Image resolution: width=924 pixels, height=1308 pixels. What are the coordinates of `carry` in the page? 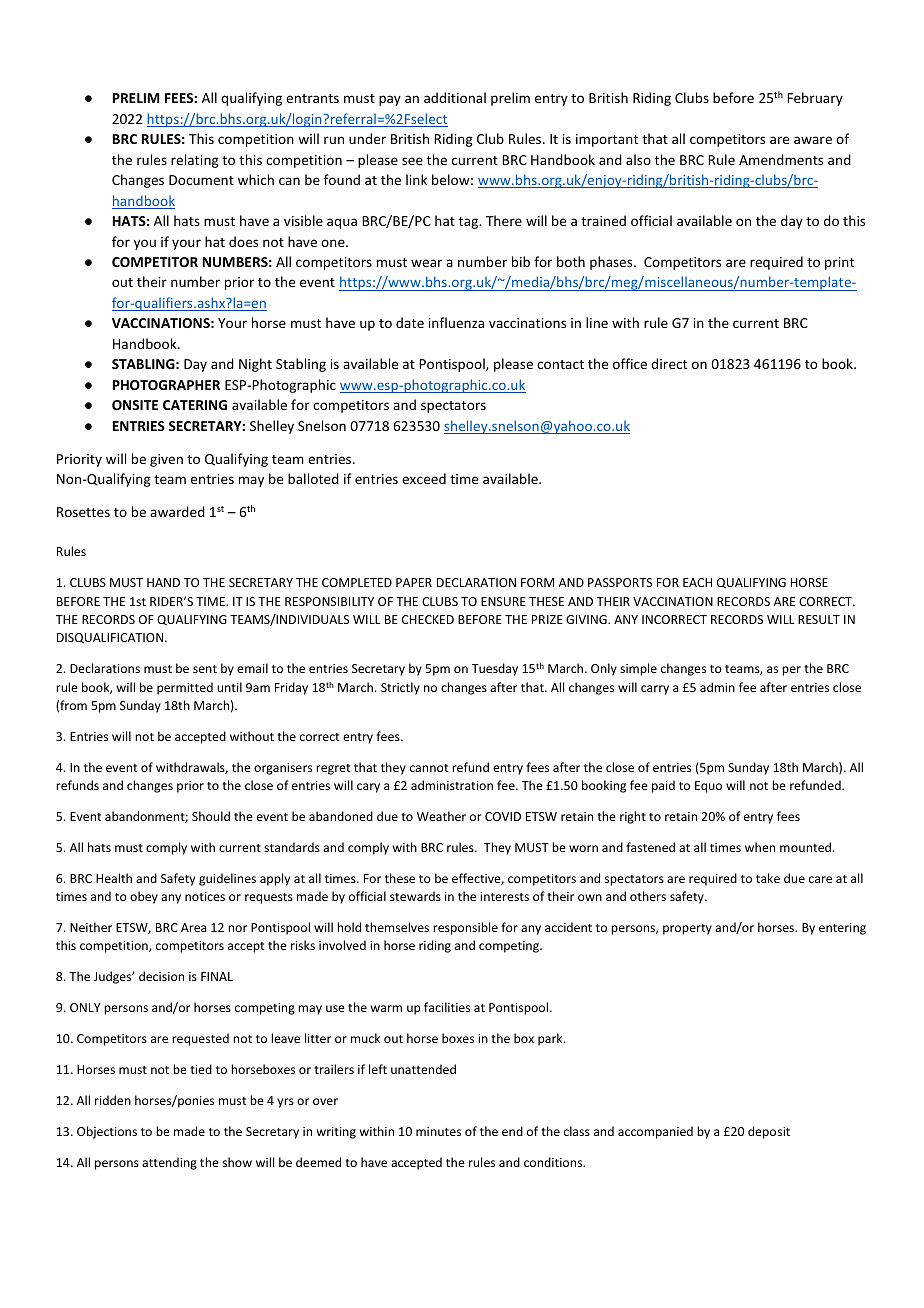 It's located at (655, 690).
